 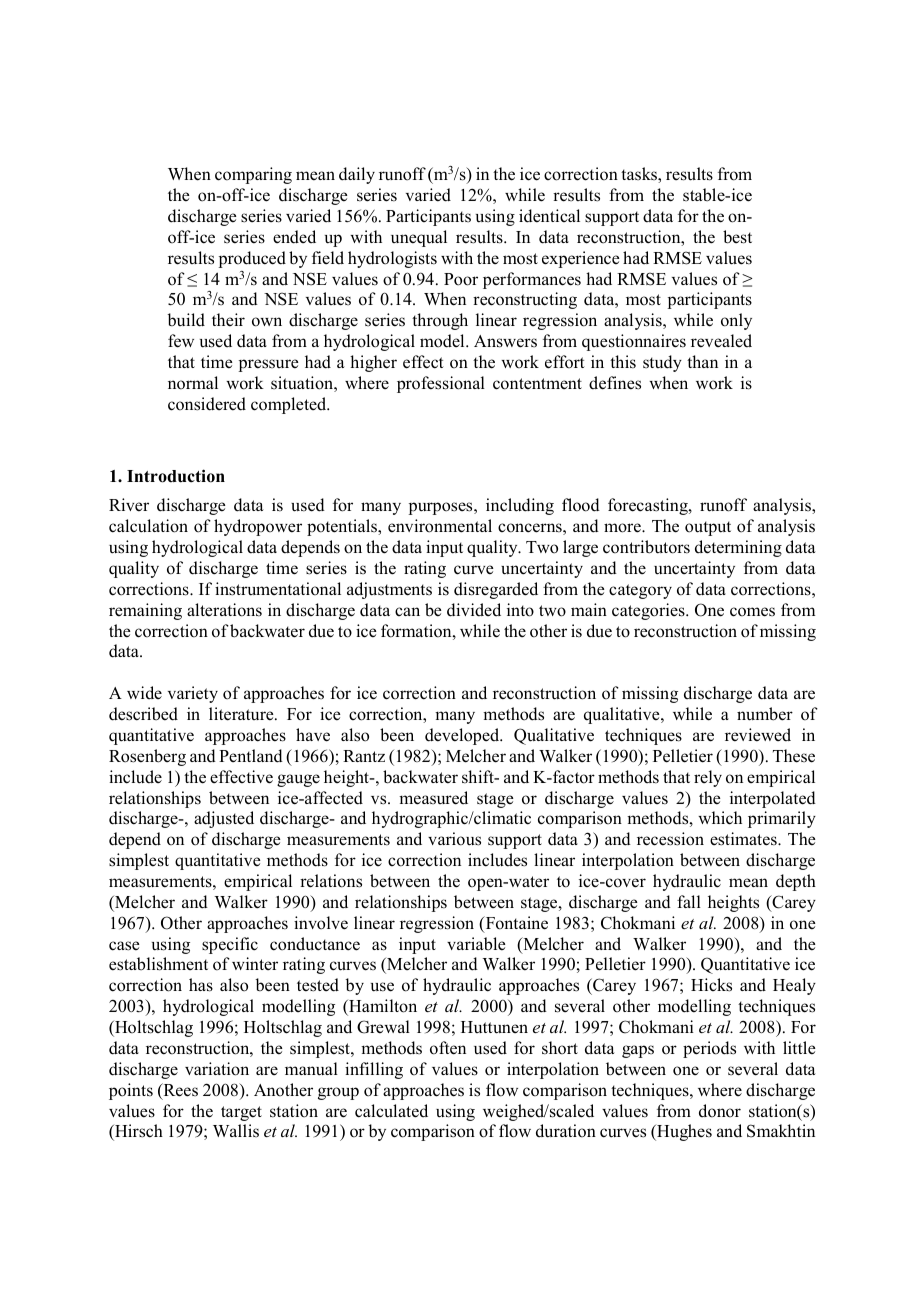 I want to click on variety, so click(x=193, y=694).
